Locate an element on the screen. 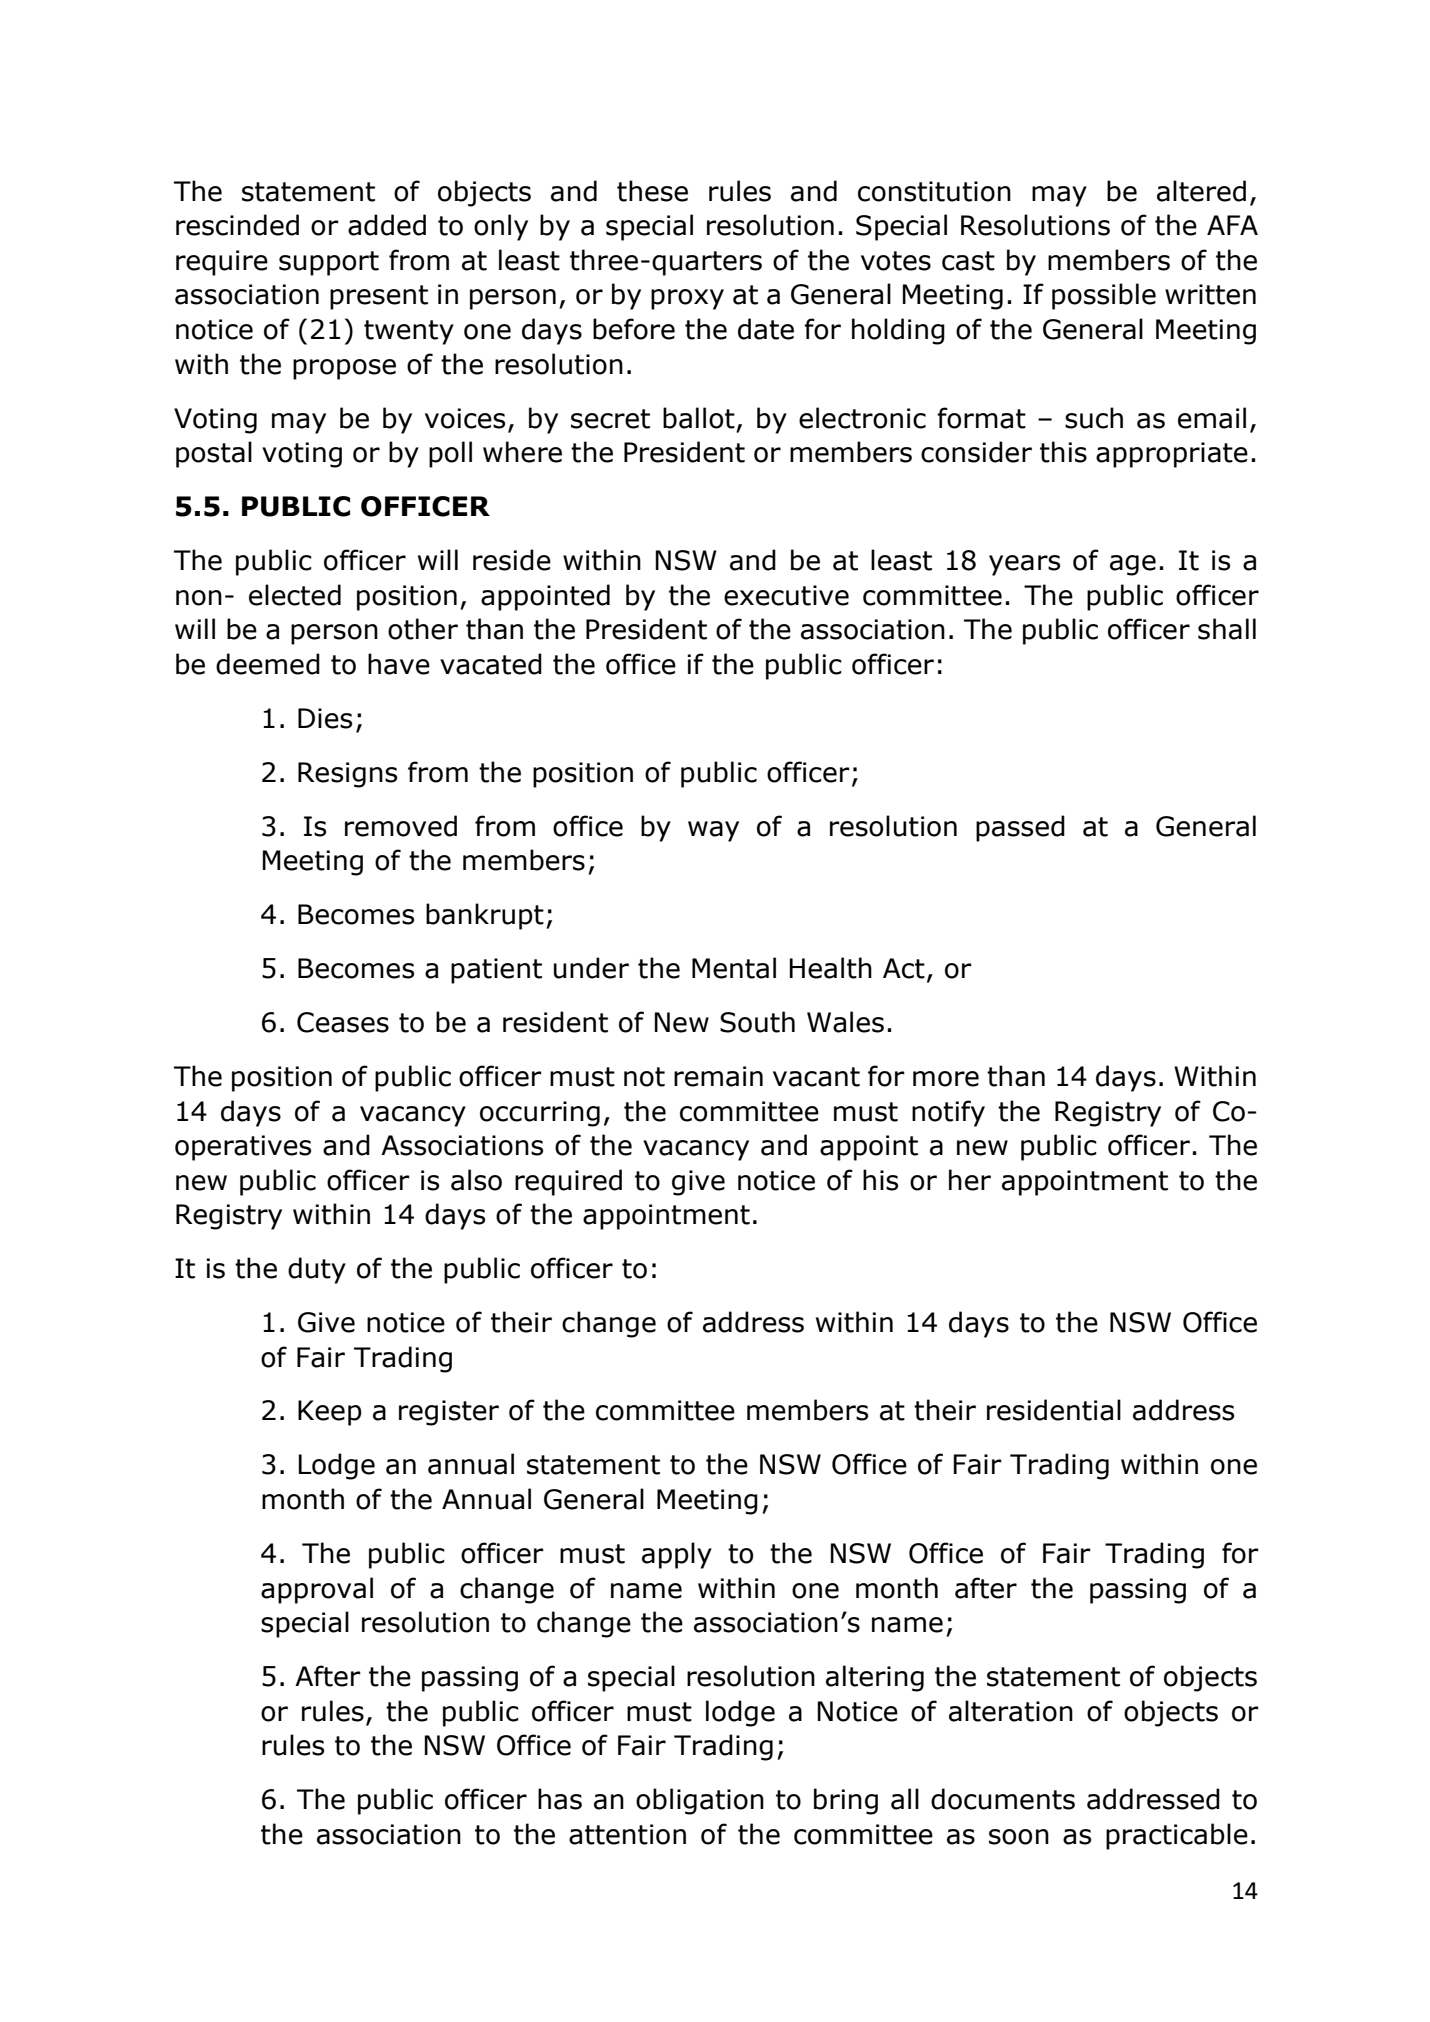 The image size is (1430, 2022). possible is located at coordinates (1104, 296).
